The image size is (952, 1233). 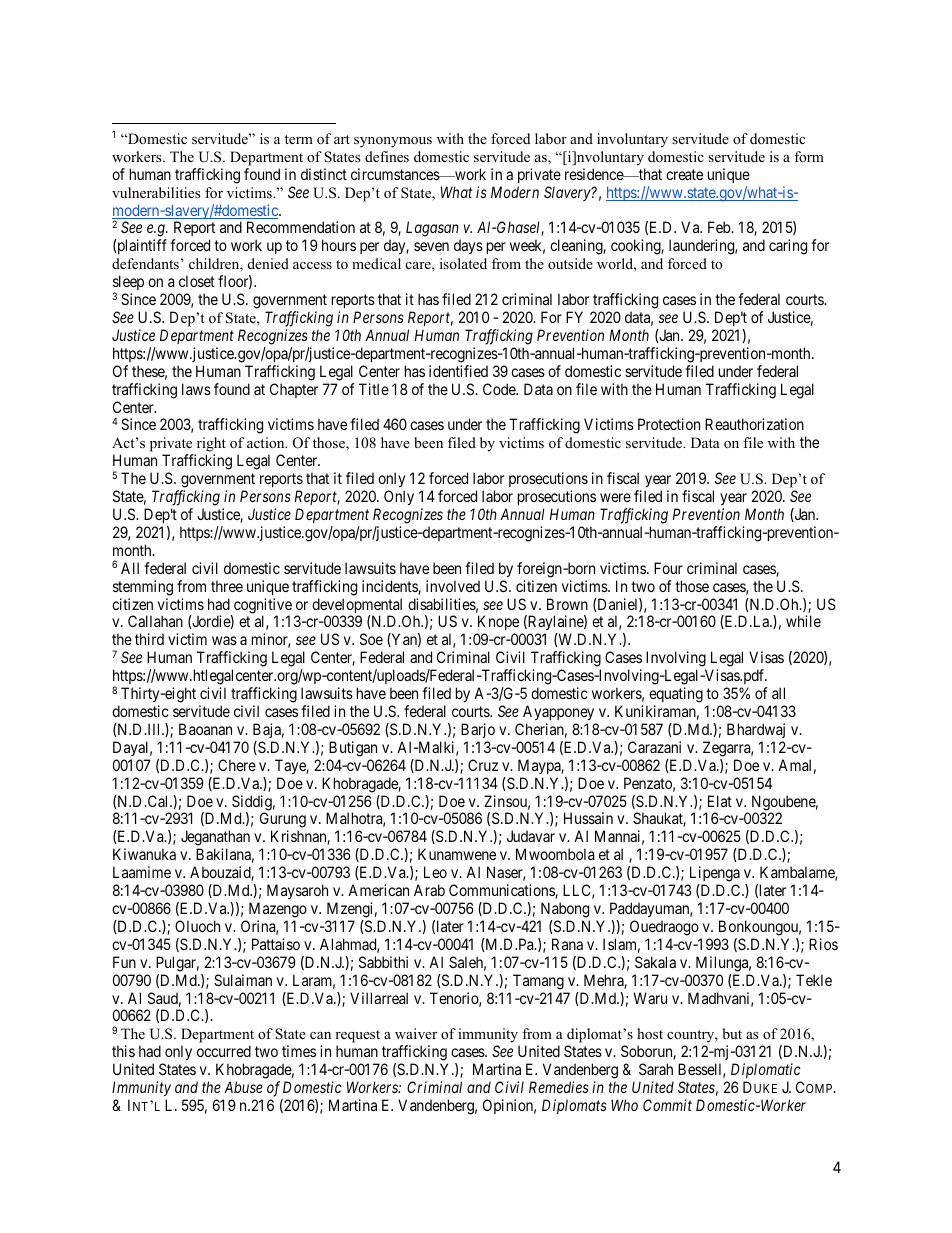 What do you see at coordinates (667, 1105) in the page?
I see `Commit` at bounding box center [667, 1105].
